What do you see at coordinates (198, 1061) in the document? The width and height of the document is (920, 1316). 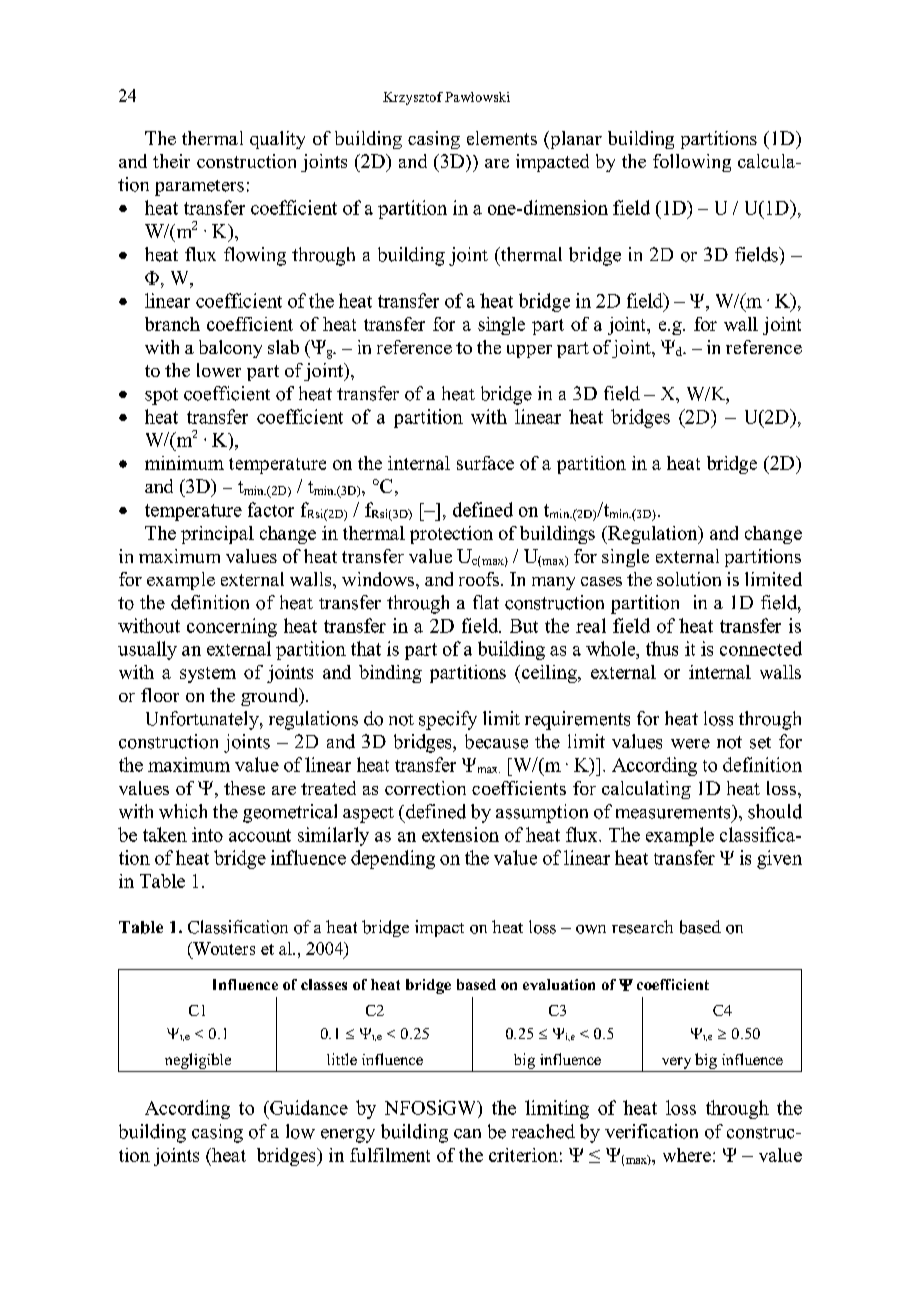 I see `negligible` at bounding box center [198, 1061].
